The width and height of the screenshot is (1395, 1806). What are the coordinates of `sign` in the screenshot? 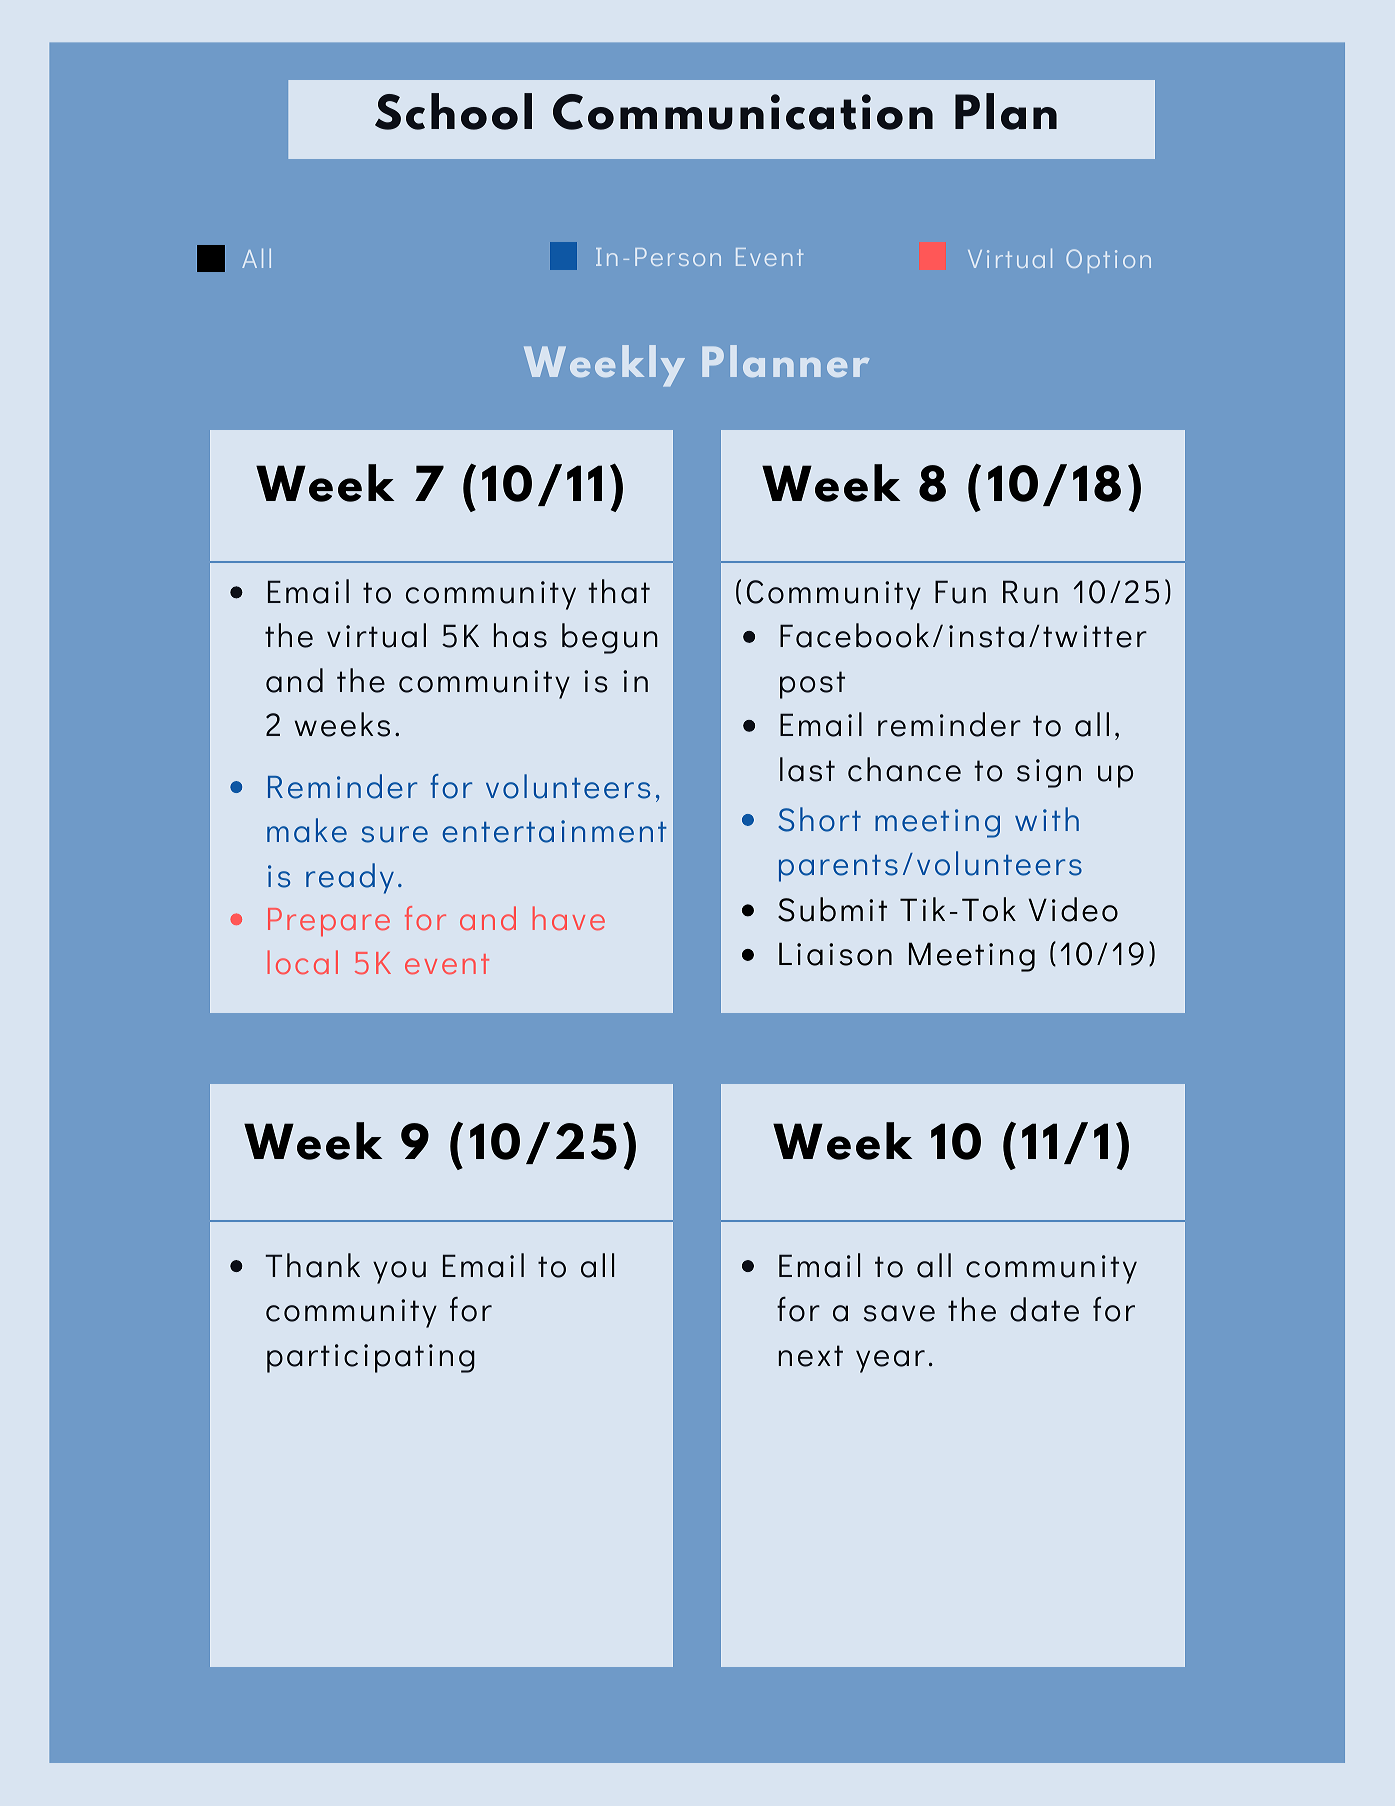 It's located at (1049, 773).
